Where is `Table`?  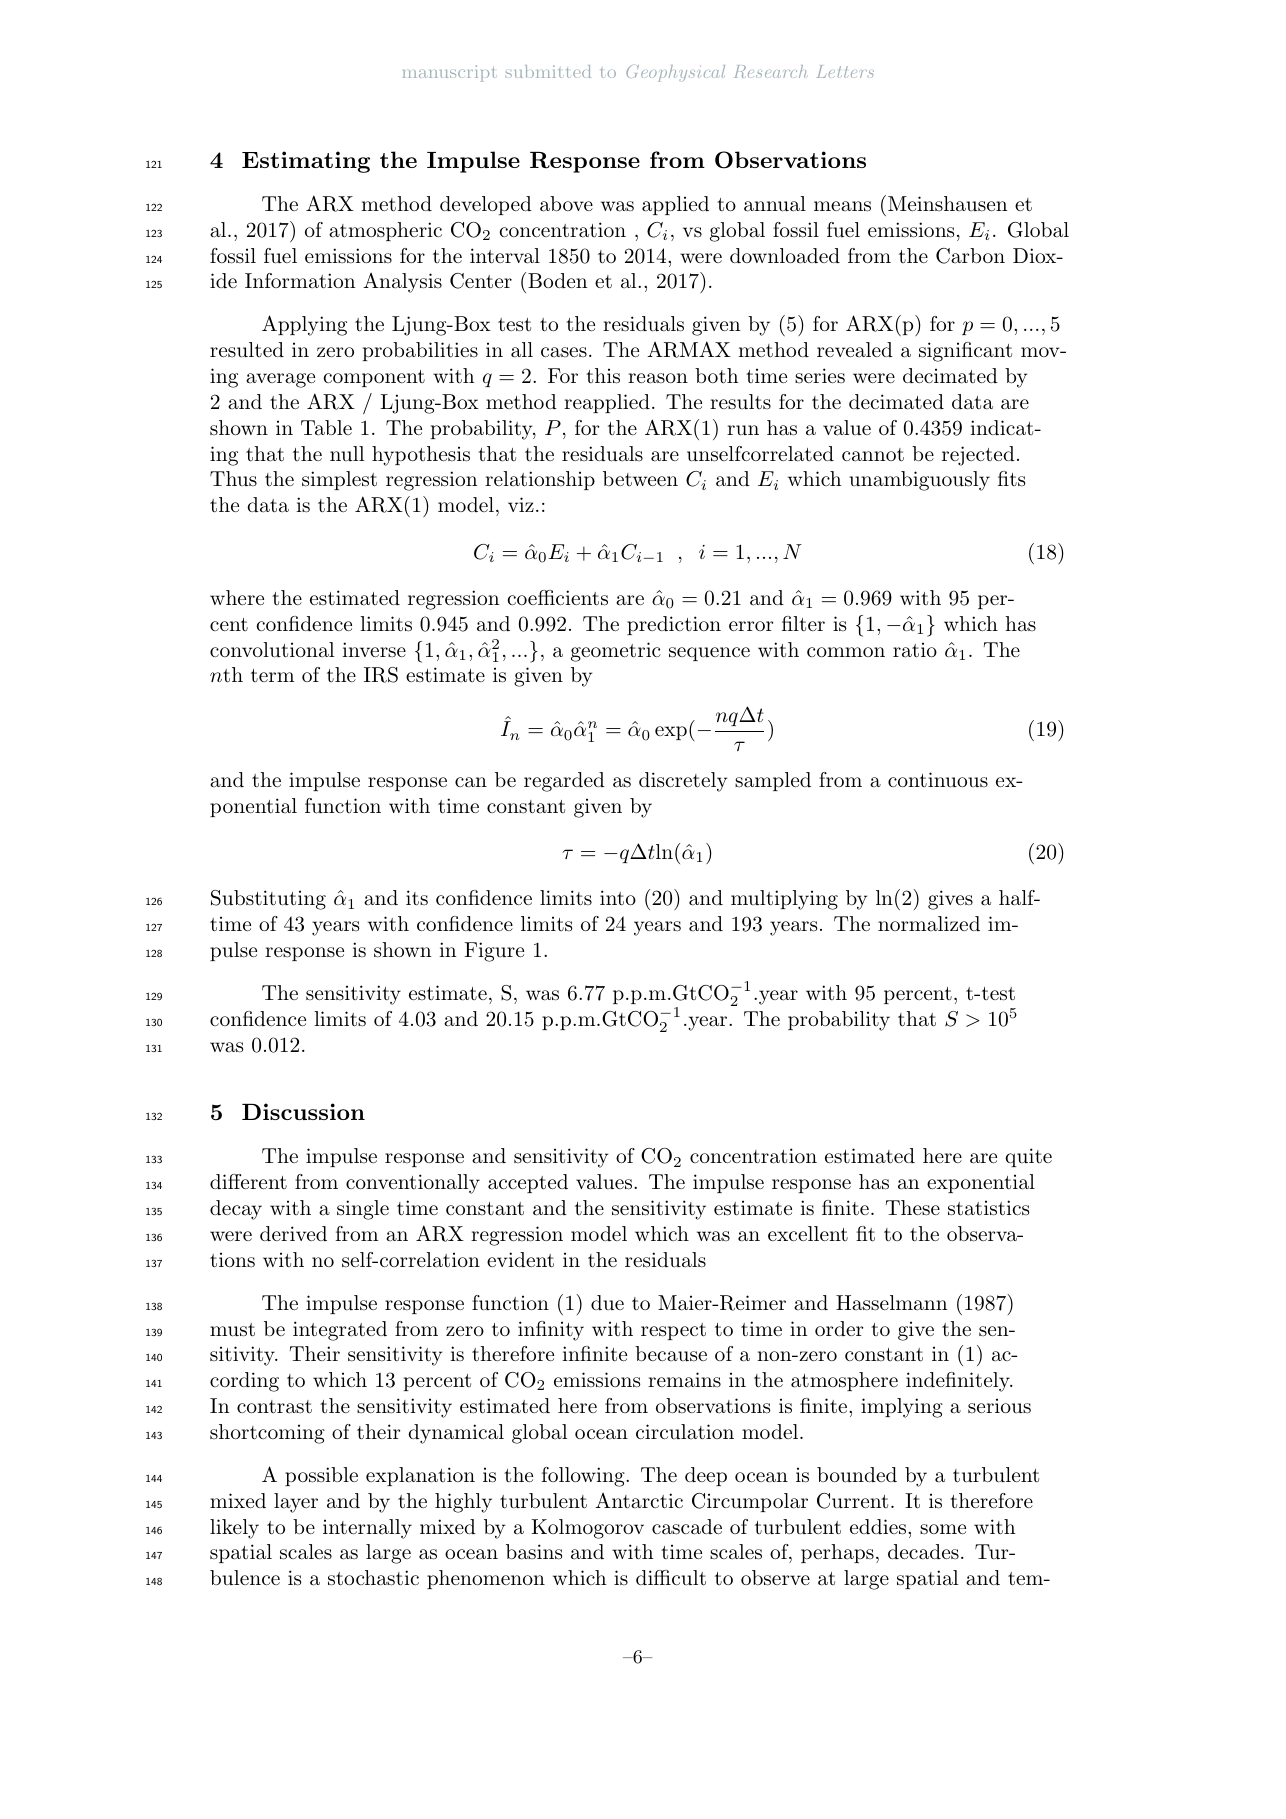 Table is located at coordinates (326, 428).
